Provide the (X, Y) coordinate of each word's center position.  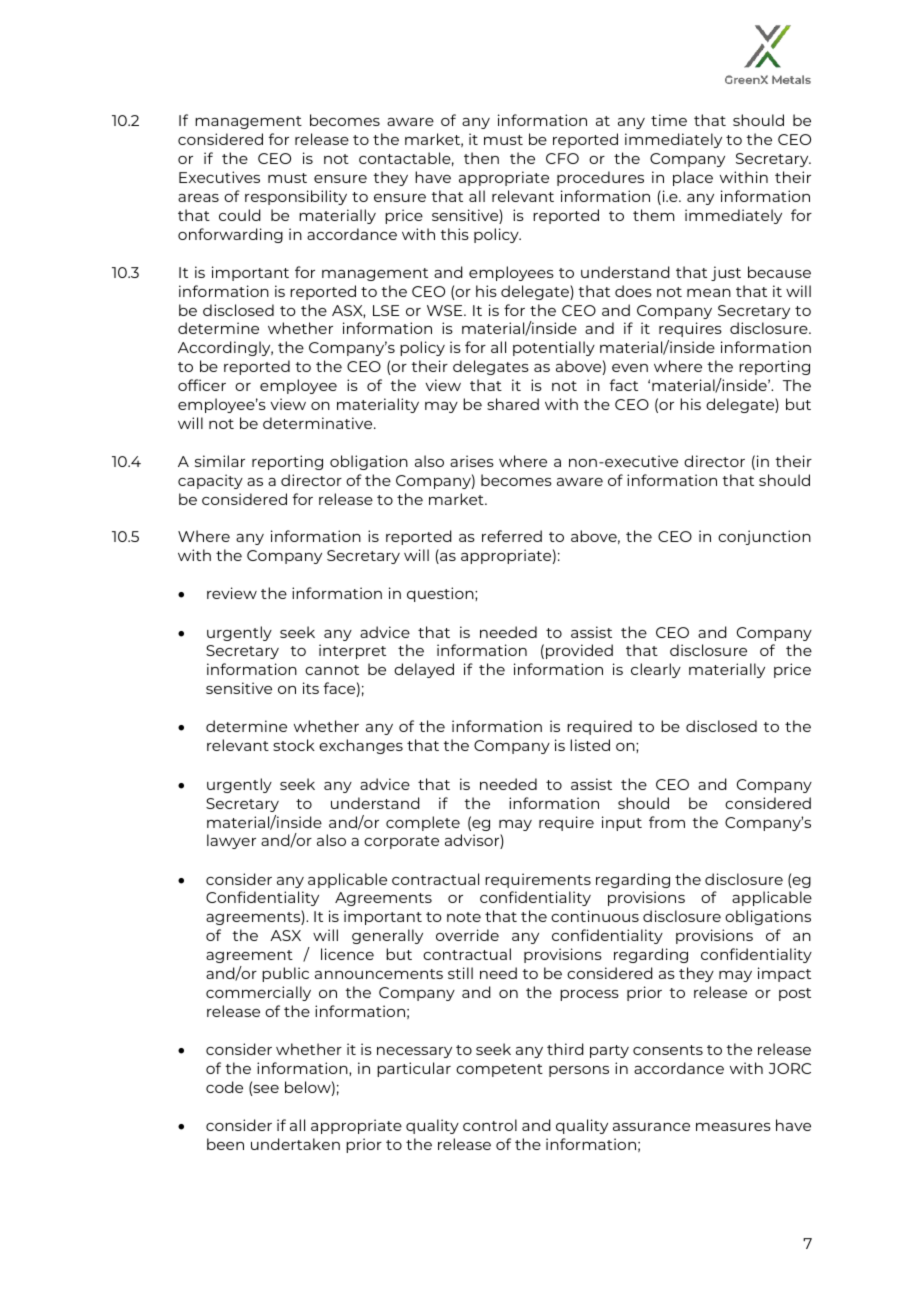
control (490, 1125)
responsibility (296, 197)
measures (733, 1127)
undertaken (295, 1144)
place (693, 178)
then (481, 158)
